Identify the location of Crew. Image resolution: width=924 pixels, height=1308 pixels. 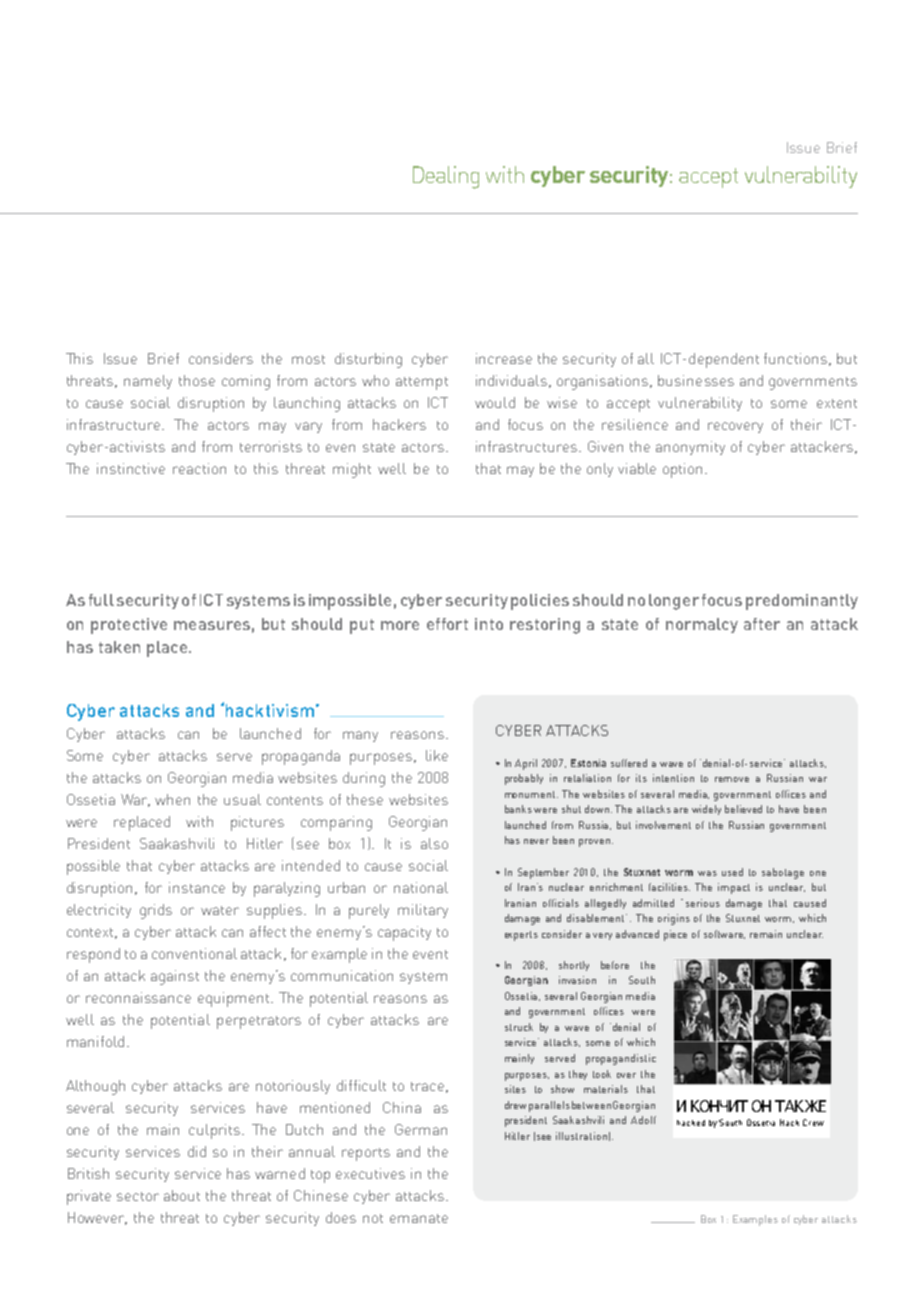
(813, 1122).
